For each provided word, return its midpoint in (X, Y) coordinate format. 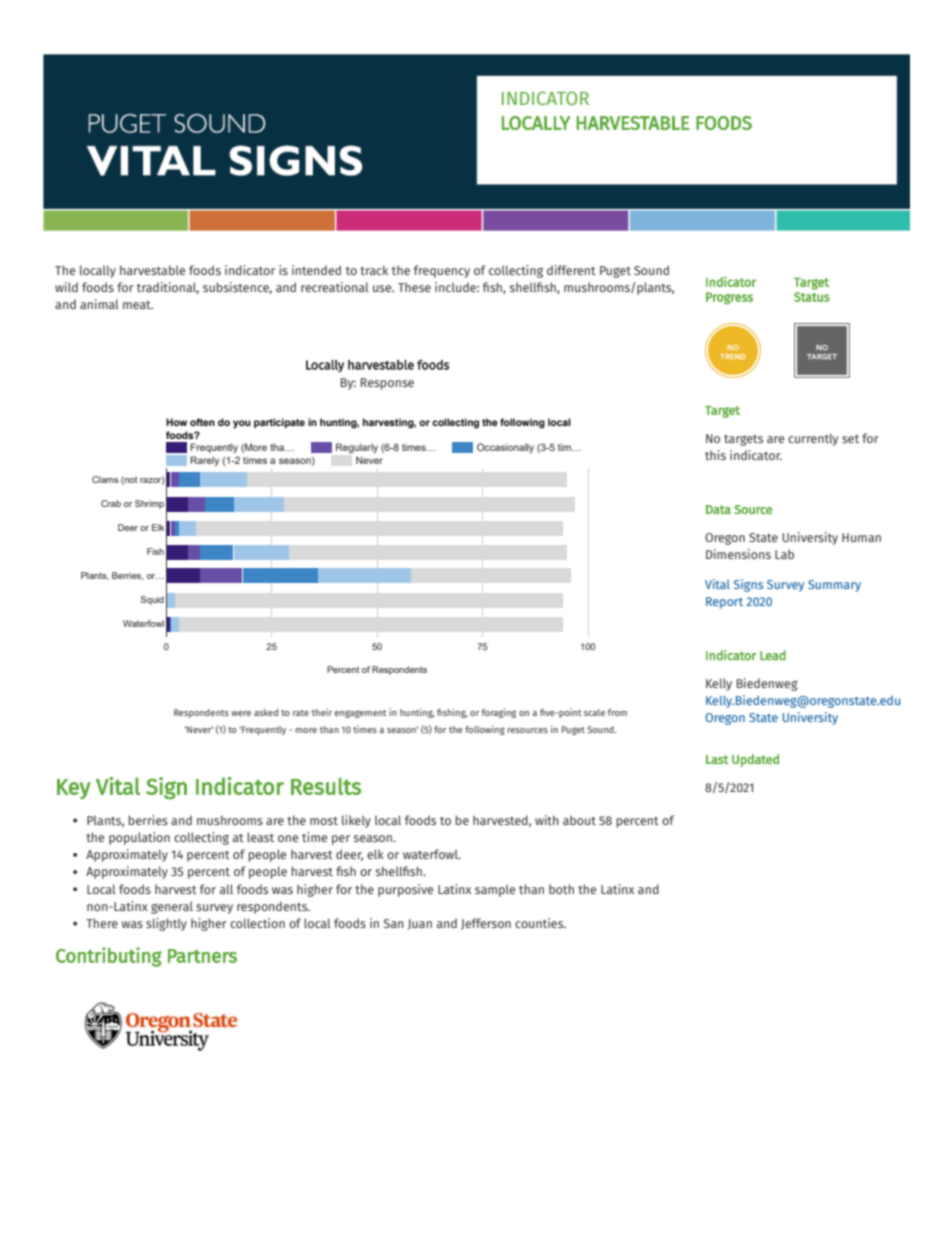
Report (724, 603)
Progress (729, 298)
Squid (152, 600)
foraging (499, 713)
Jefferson (486, 924)
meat (138, 305)
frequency (442, 271)
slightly (166, 924)
